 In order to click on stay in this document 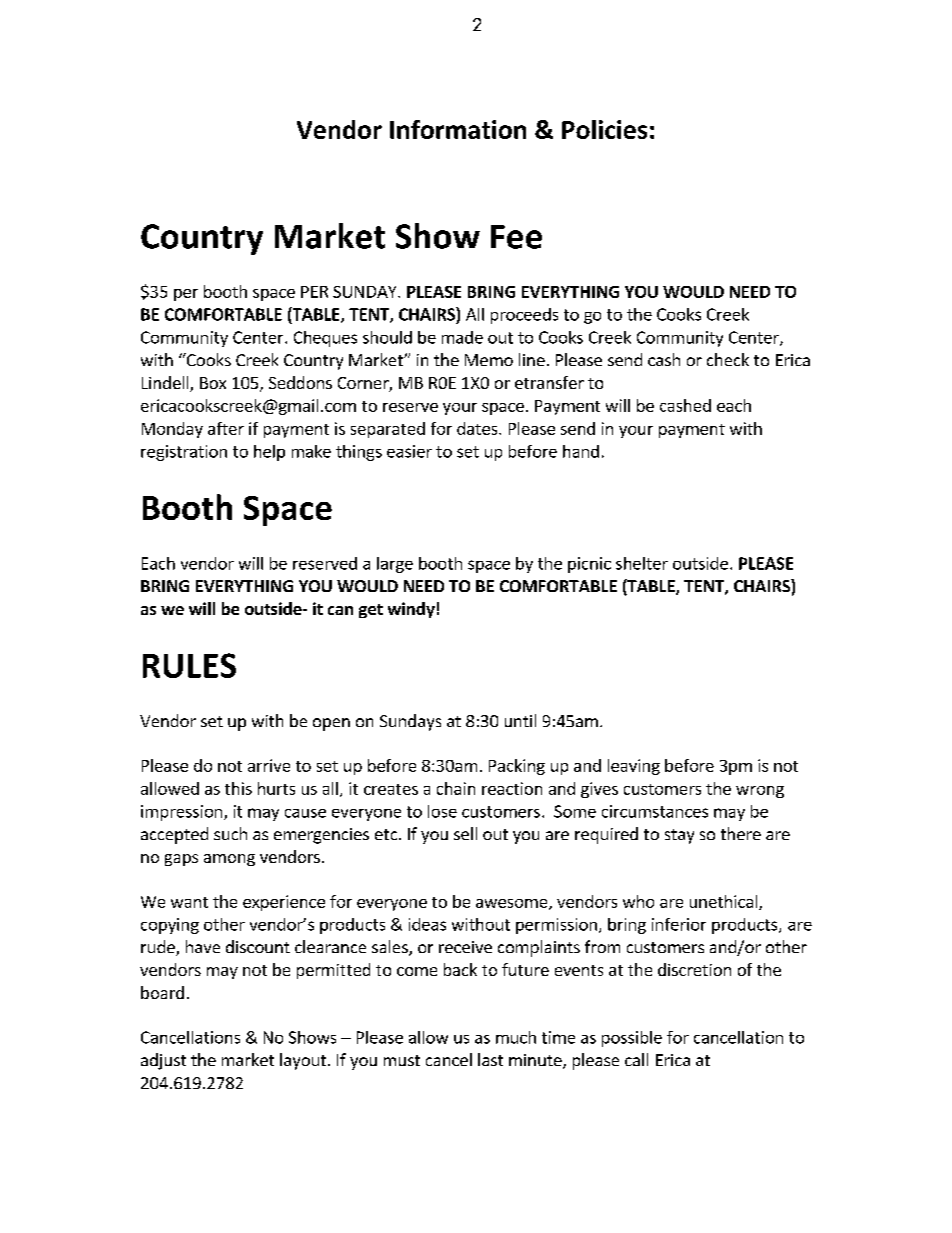, I will do `click(679, 836)`.
